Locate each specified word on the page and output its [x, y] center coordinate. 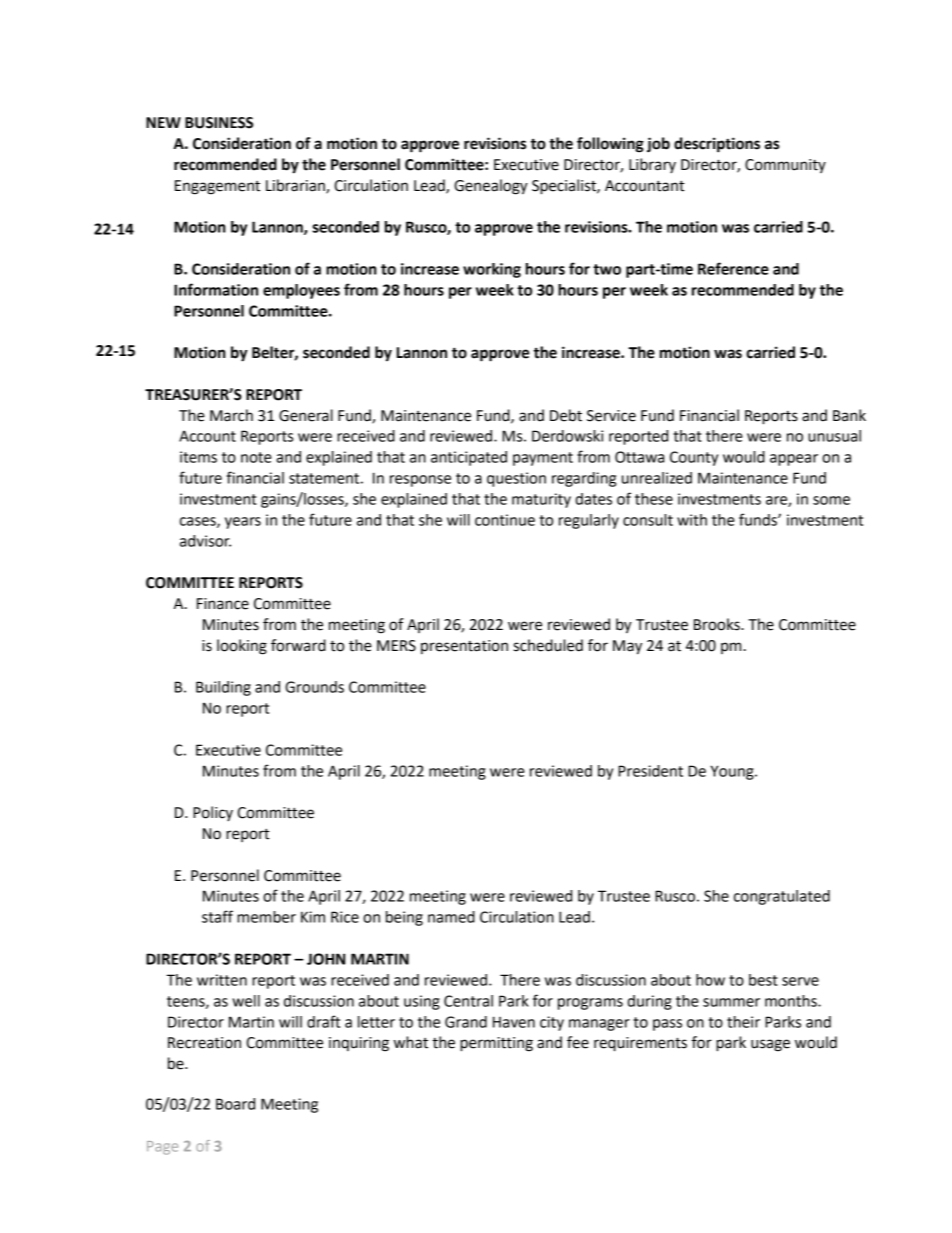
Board [235, 1104]
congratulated [782, 897]
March [231, 415]
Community [785, 166]
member [266, 917]
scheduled [548, 645]
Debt [566, 415]
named [451, 917]
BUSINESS [219, 123]
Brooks [718, 624]
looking [242, 647]
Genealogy [491, 187]
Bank [849, 415]
